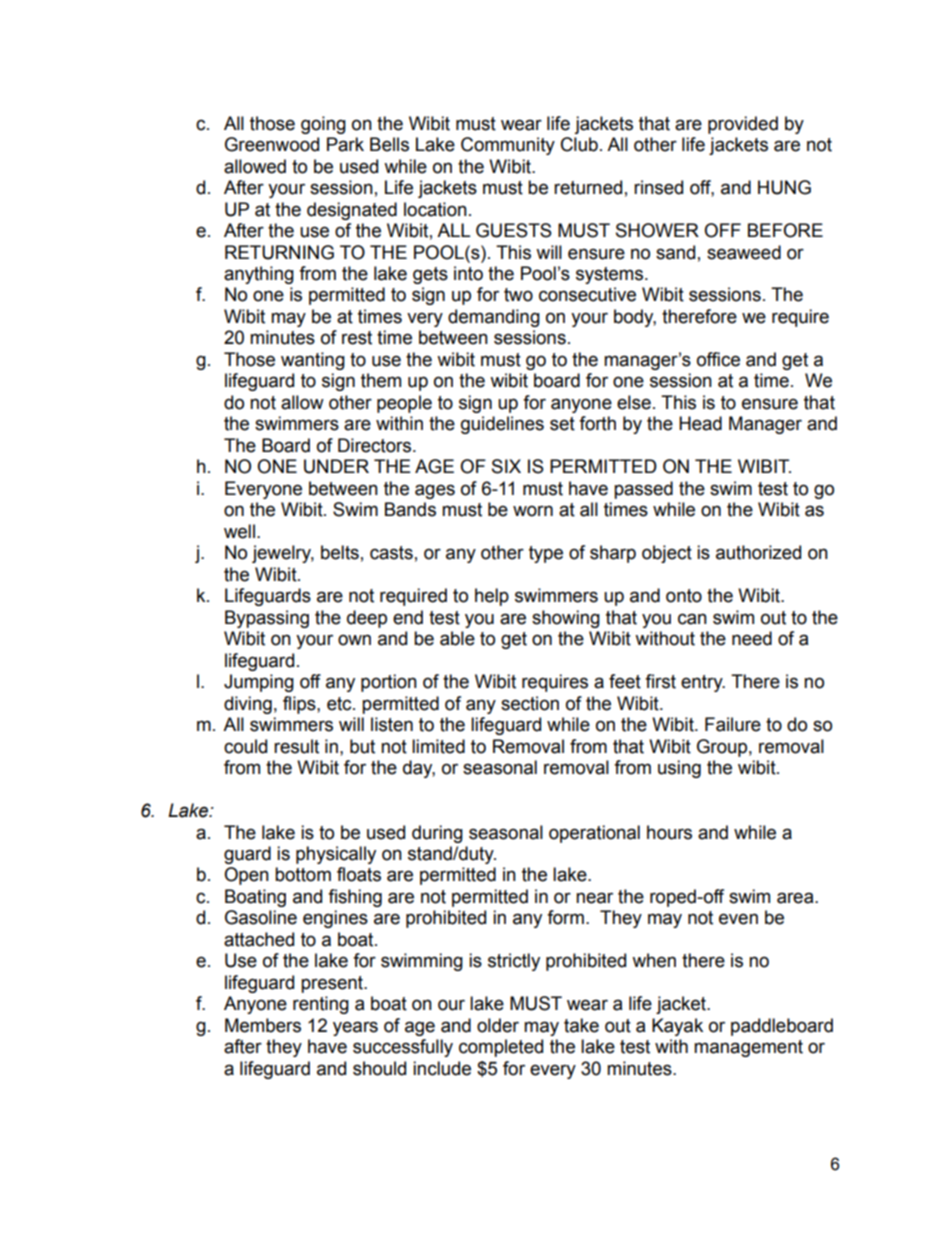  What do you see at coordinates (501, 1048) in the screenshot?
I see `completed` at bounding box center [501, 1048].
